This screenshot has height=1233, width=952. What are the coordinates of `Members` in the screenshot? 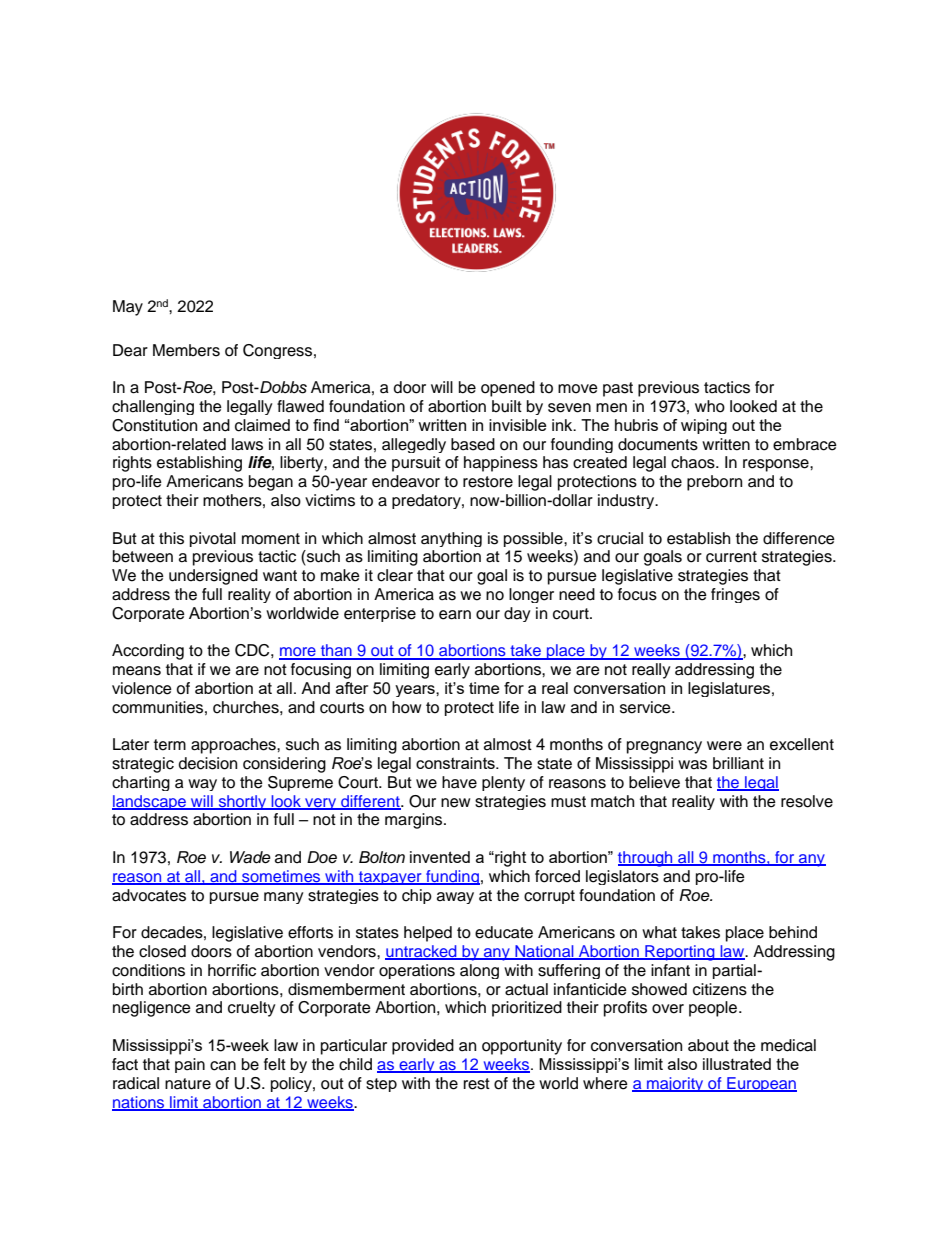 It's located at (186, 350).
